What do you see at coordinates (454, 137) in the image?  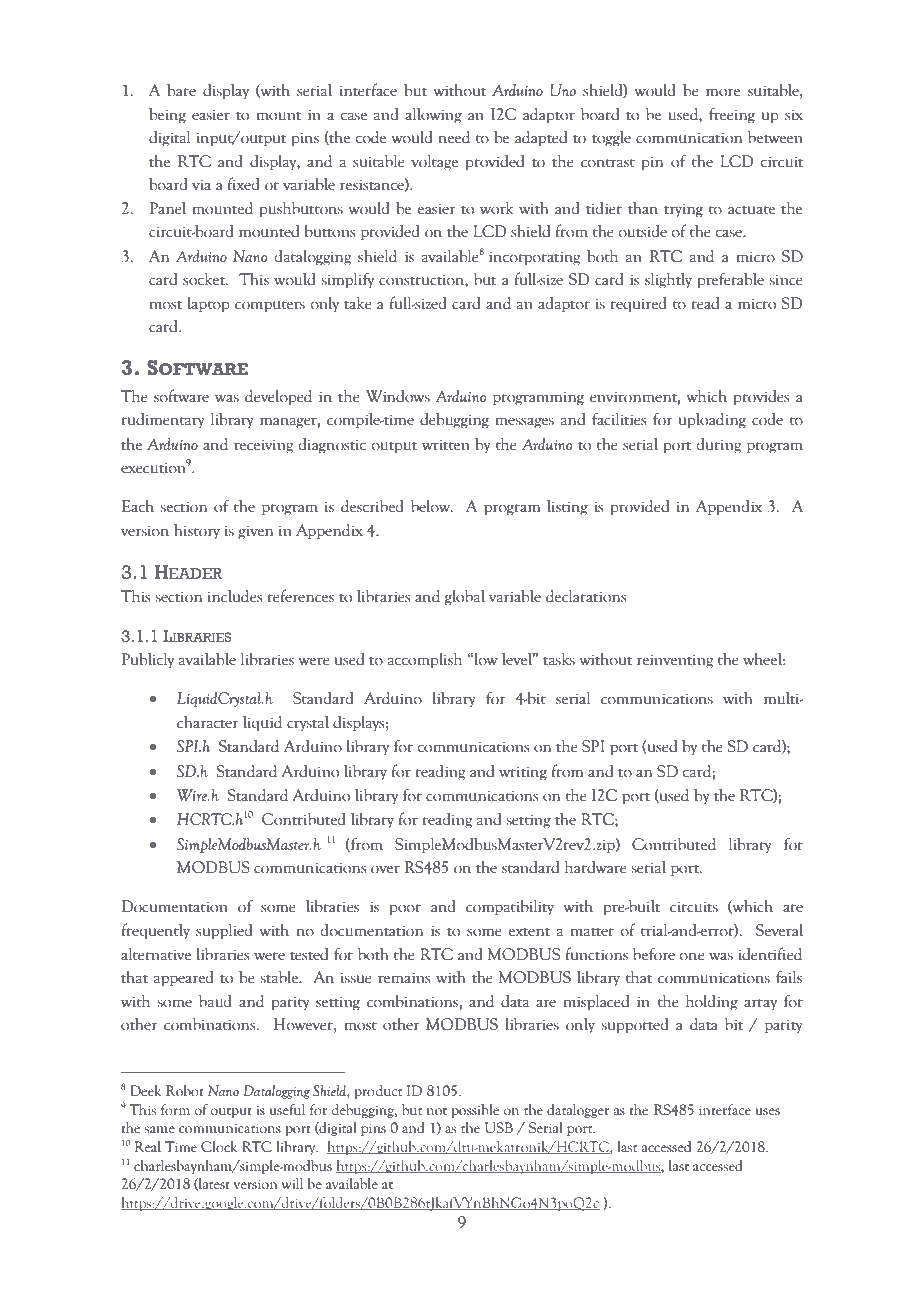 I see `need` at bounding box center [454, 137].
